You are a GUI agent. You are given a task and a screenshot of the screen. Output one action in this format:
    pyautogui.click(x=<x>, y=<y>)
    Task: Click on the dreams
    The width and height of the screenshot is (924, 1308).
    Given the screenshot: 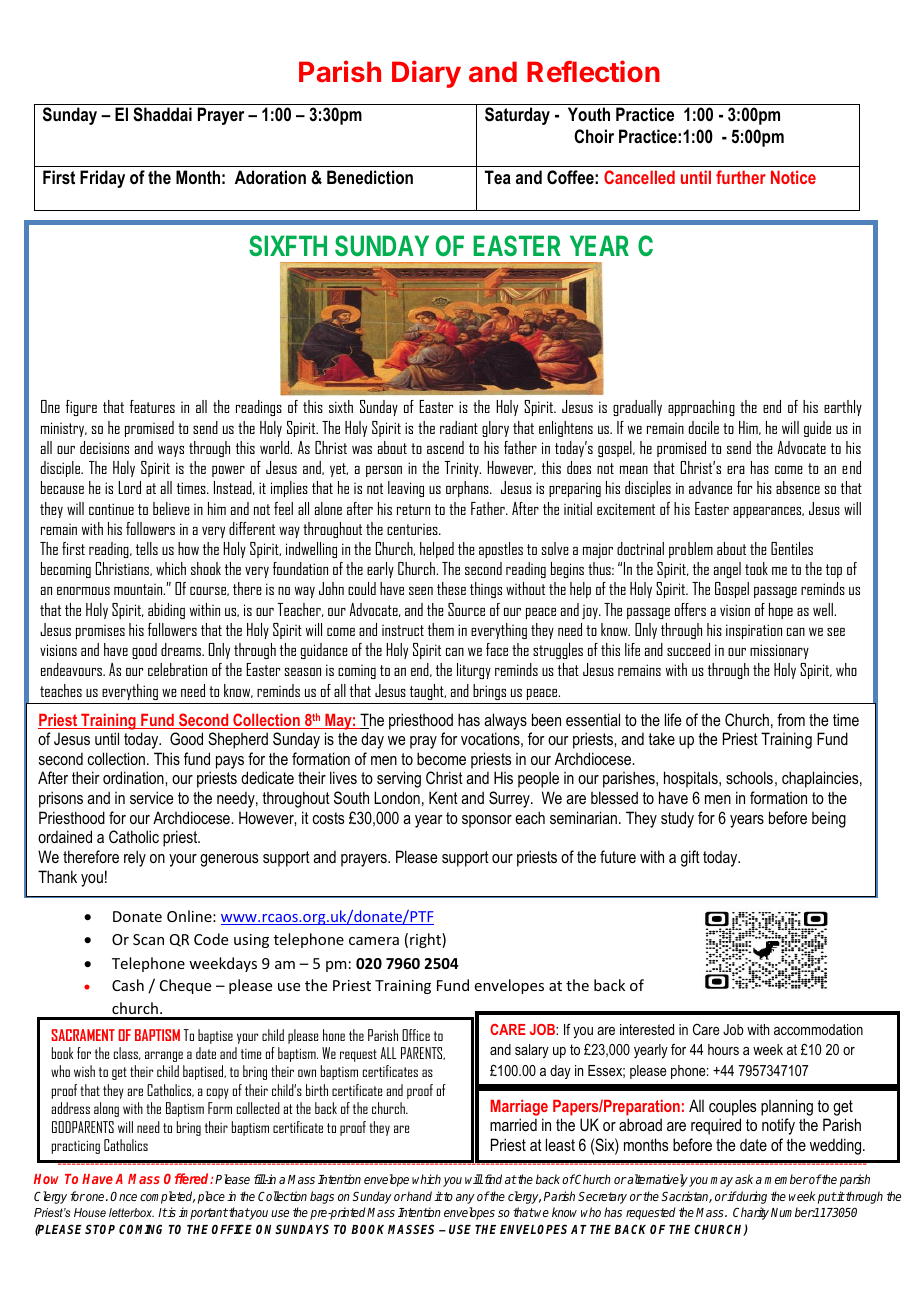 What is the action you would take?
    pyautogui.click(x=182, y=649)
